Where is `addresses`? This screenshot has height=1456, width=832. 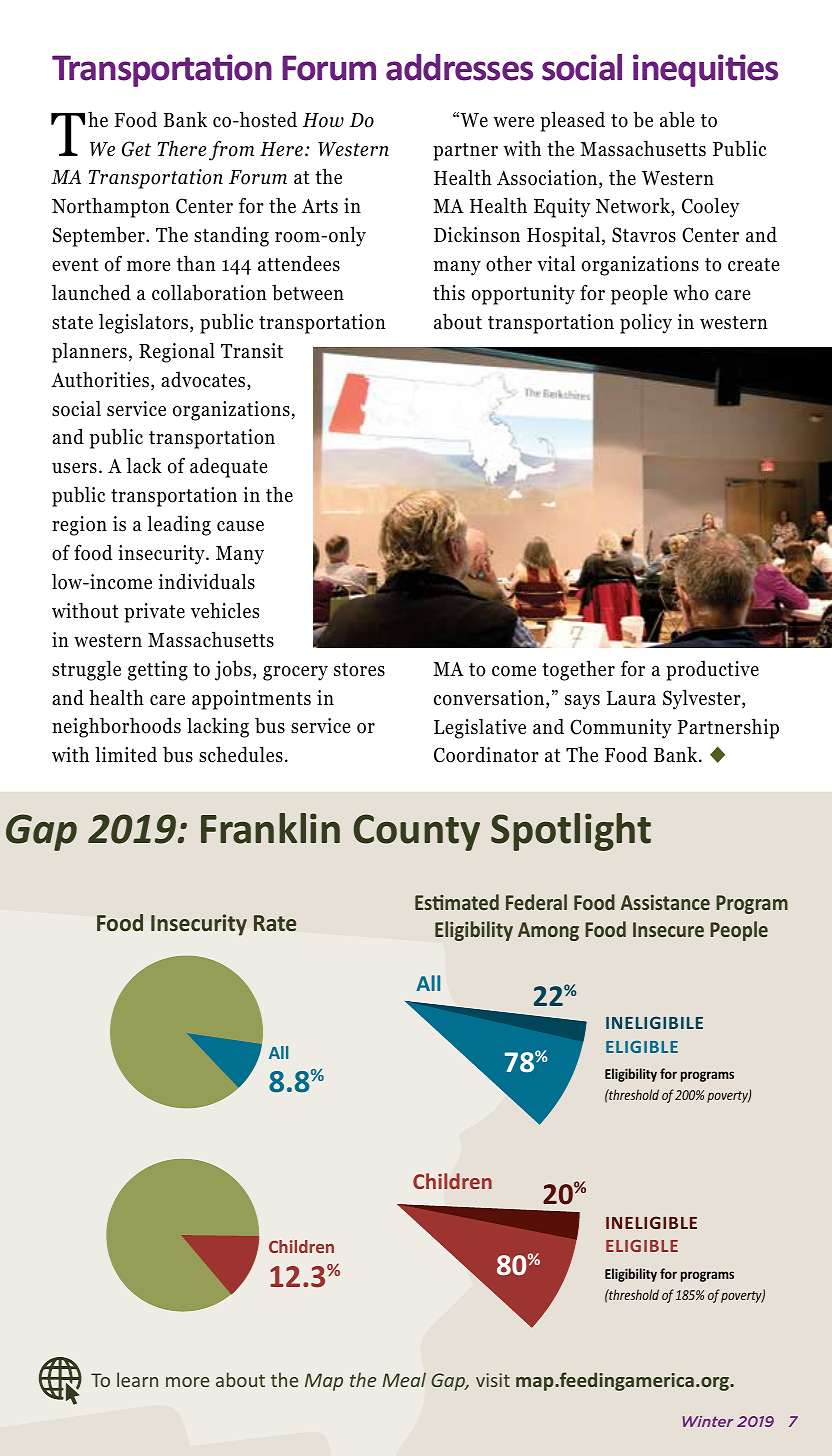 addresses is located at coordinates (459, 67).
